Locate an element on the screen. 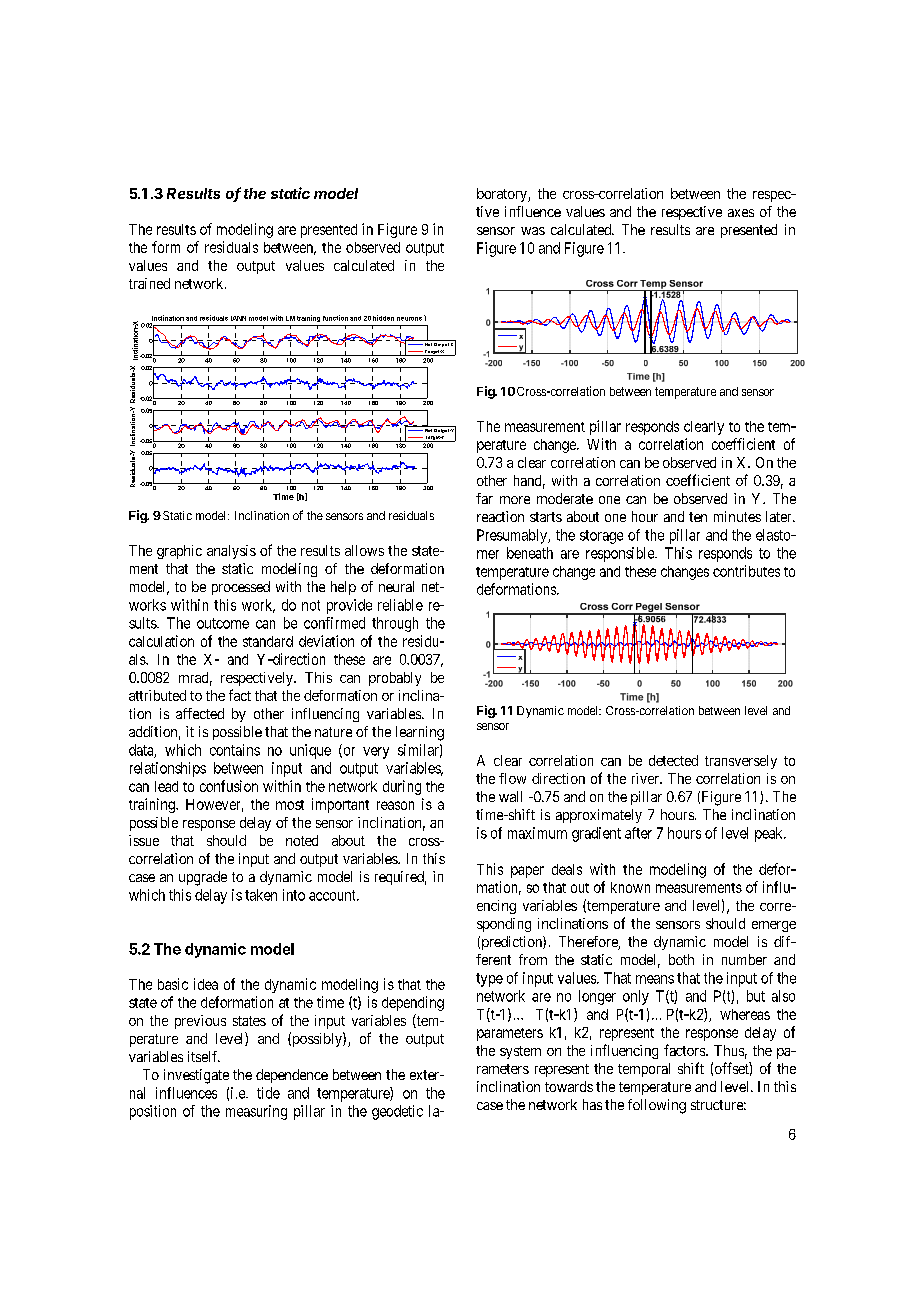  probably is located at coordinates (395, 679).
